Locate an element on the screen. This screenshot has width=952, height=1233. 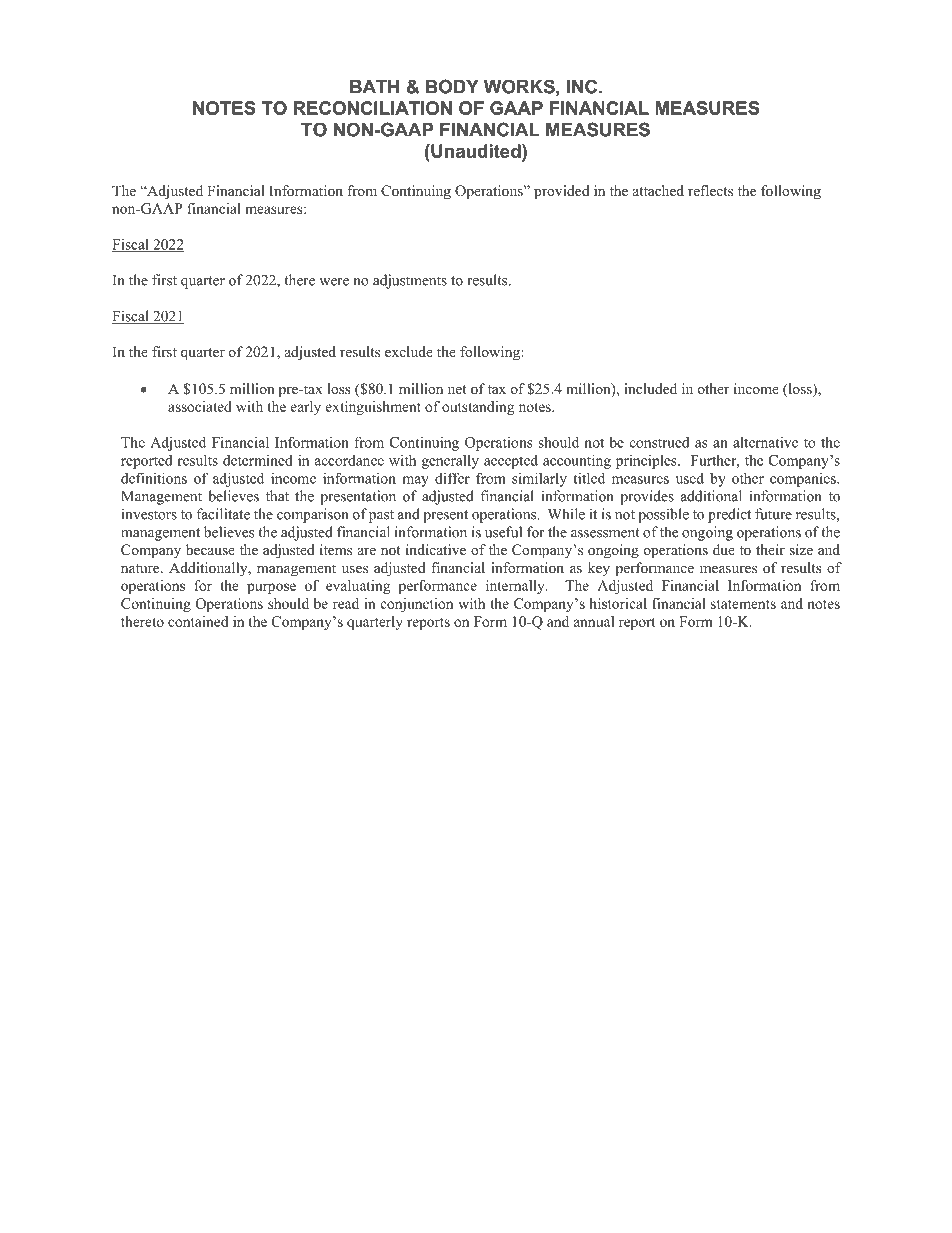
RECONCILIATION is located at coordinates (373, 108).
